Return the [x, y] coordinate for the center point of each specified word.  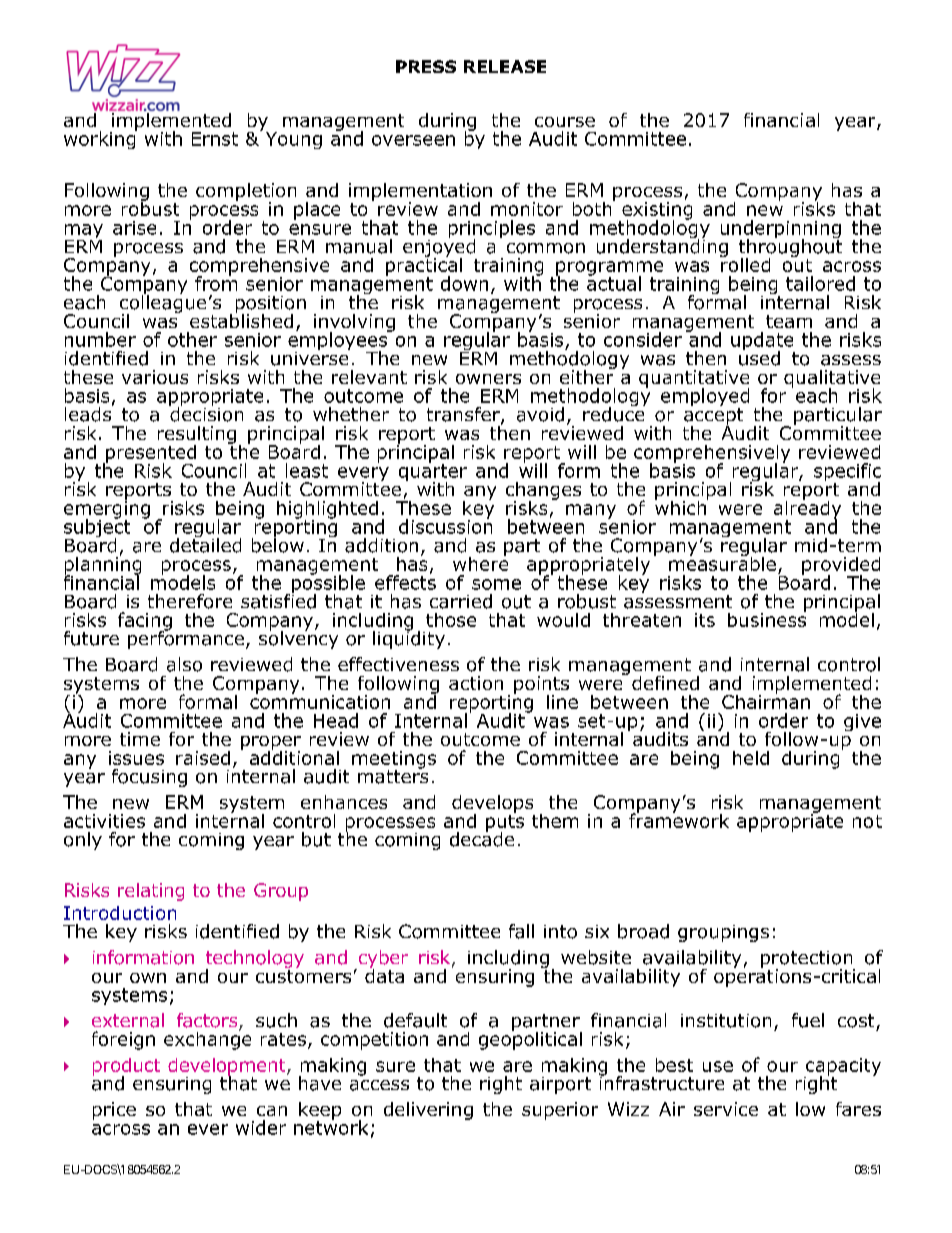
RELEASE [505, 66]
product [126, 1068]
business [767, 618]
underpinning [781, 230]
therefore [190, 601]
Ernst [215, 139]
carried [461, 601]
